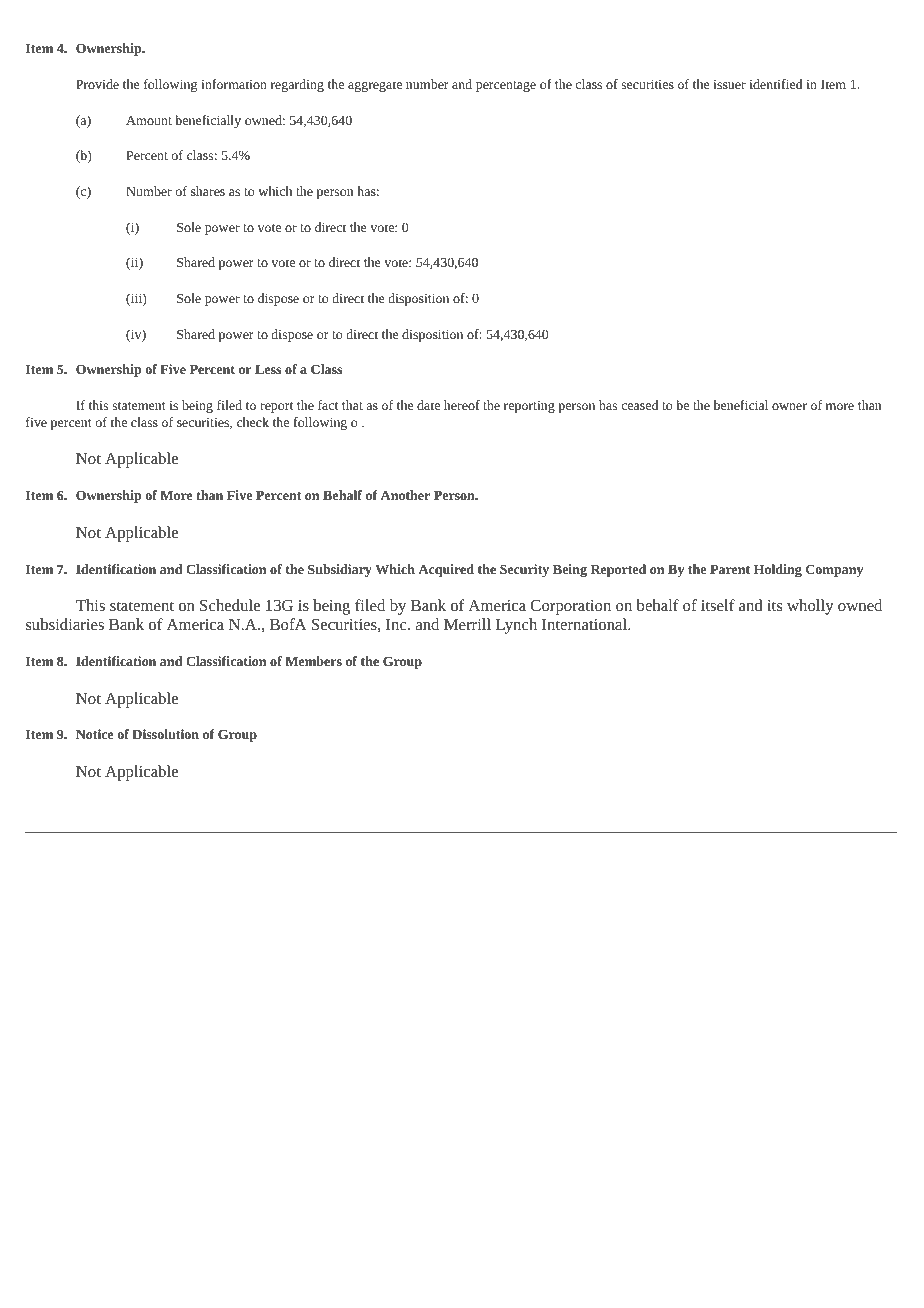 The image size is (924, 1308). Describe the element at coordinates (230, 605) in the screenshot. I see `Schedule` at that location.
